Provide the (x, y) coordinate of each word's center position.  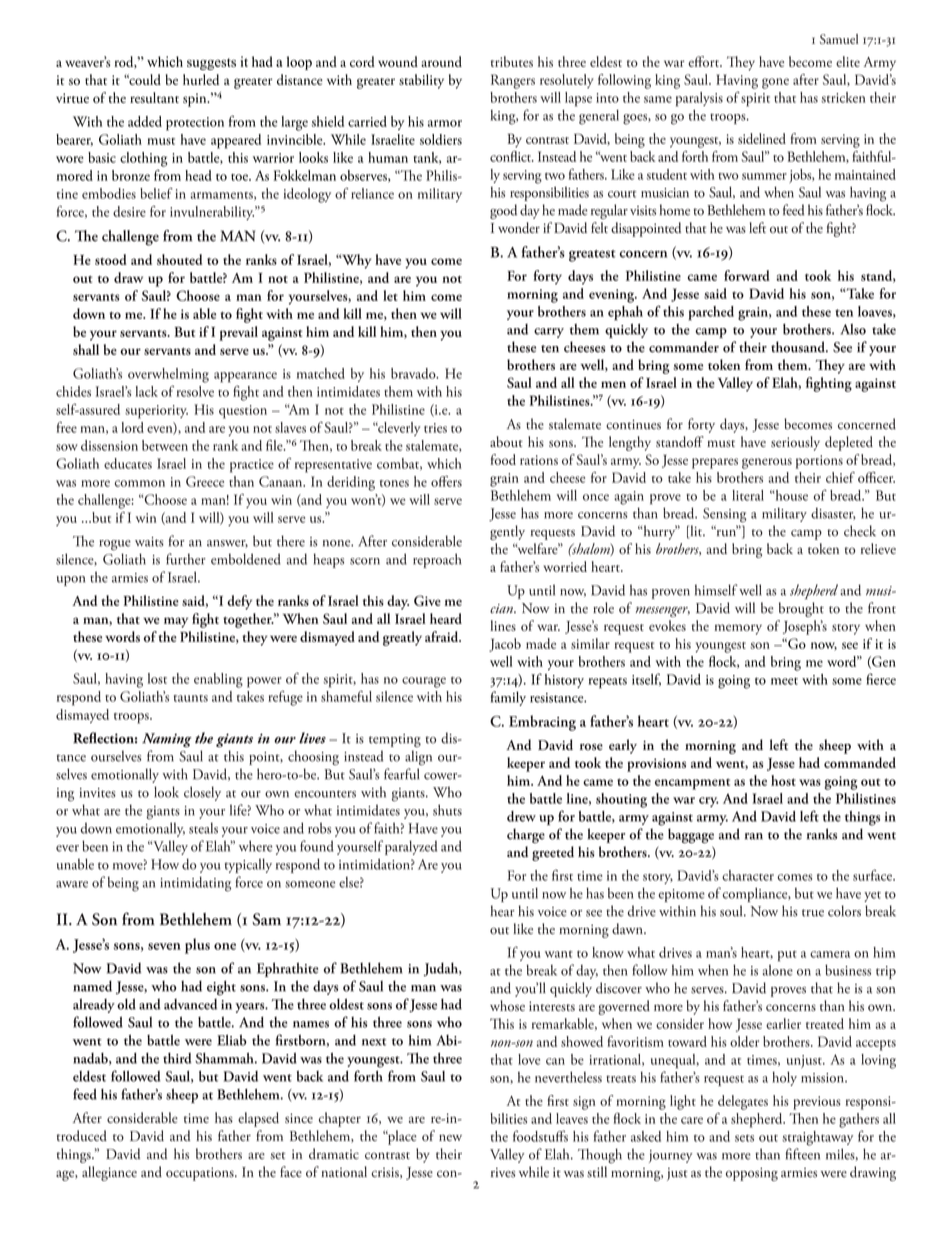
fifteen (802, 1154)
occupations (201, 1174)
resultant (154, 97)
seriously (795, 443)
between (165, 445)
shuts (447, 810)
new (450, 1137)
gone (775, 83)
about (506, 441)
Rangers (513, 81)
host (783, 780)
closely (202, 793)
